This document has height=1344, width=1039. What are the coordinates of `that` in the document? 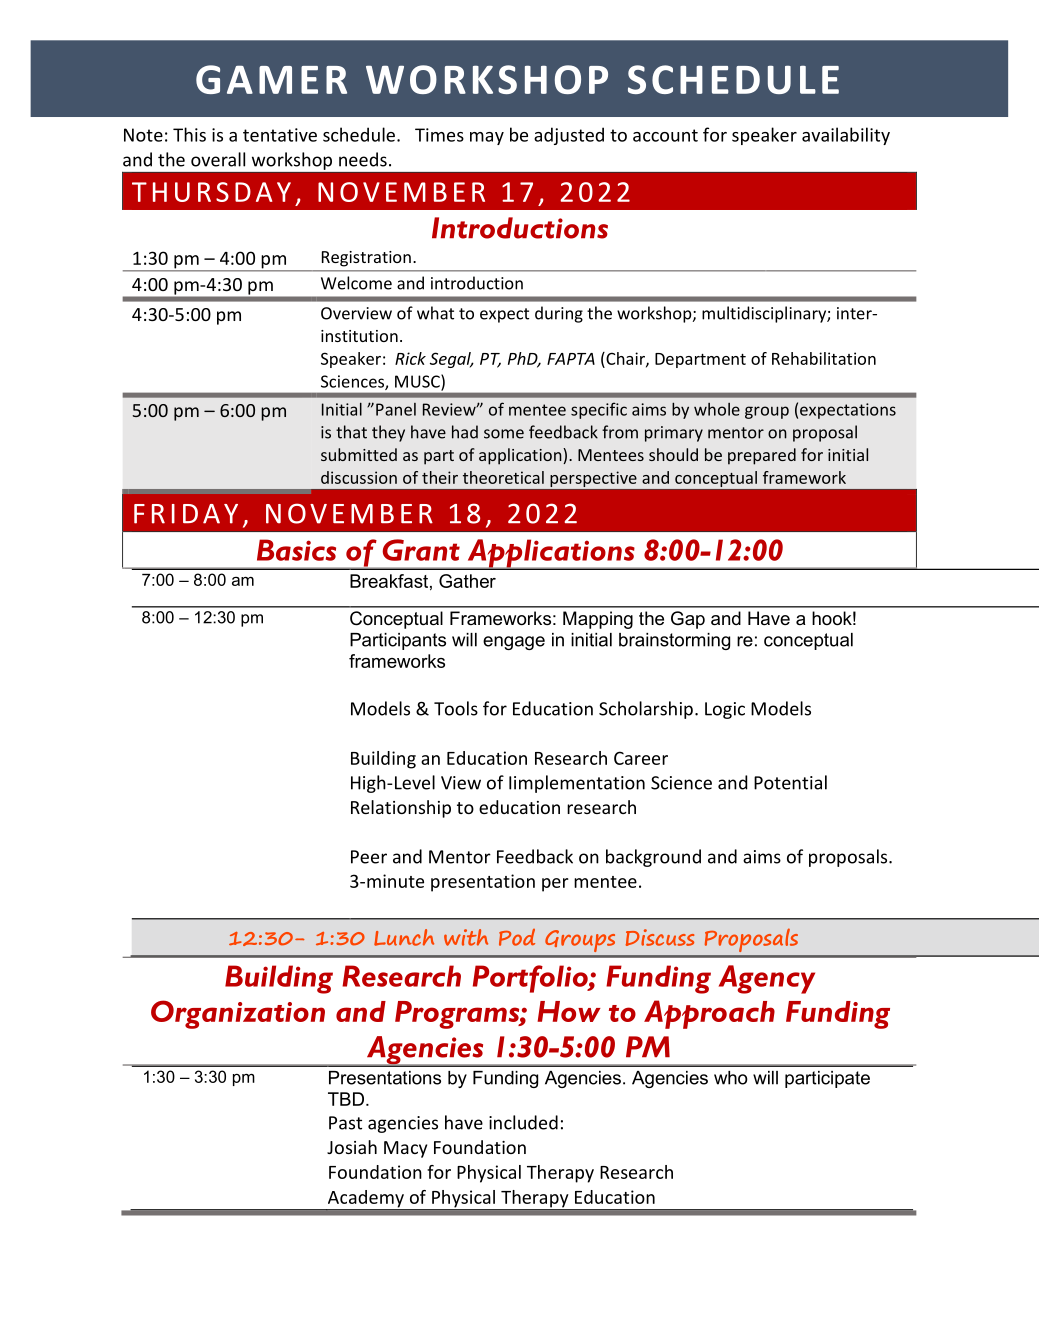 It's located at (351, 432).
